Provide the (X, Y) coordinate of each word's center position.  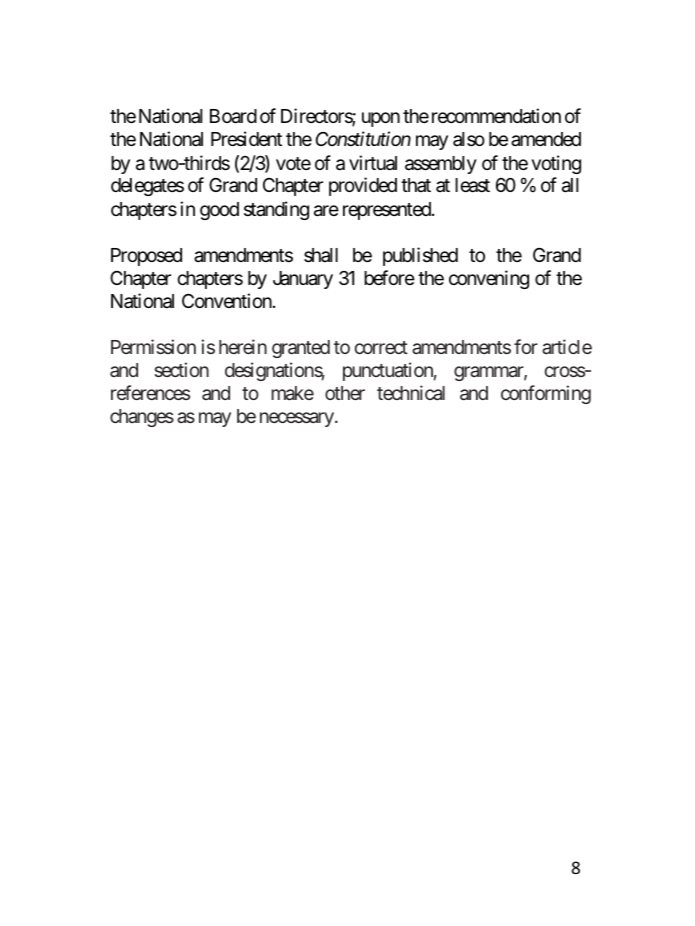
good (219, 211)
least (472, 185)
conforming (546, 394)
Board (233, 116)
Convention (227, 300)
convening (489, 279)
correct (381, 347)
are (326, 211)
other (345, 393)
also (469, 139)
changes (142, 418)
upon (381, 120)
